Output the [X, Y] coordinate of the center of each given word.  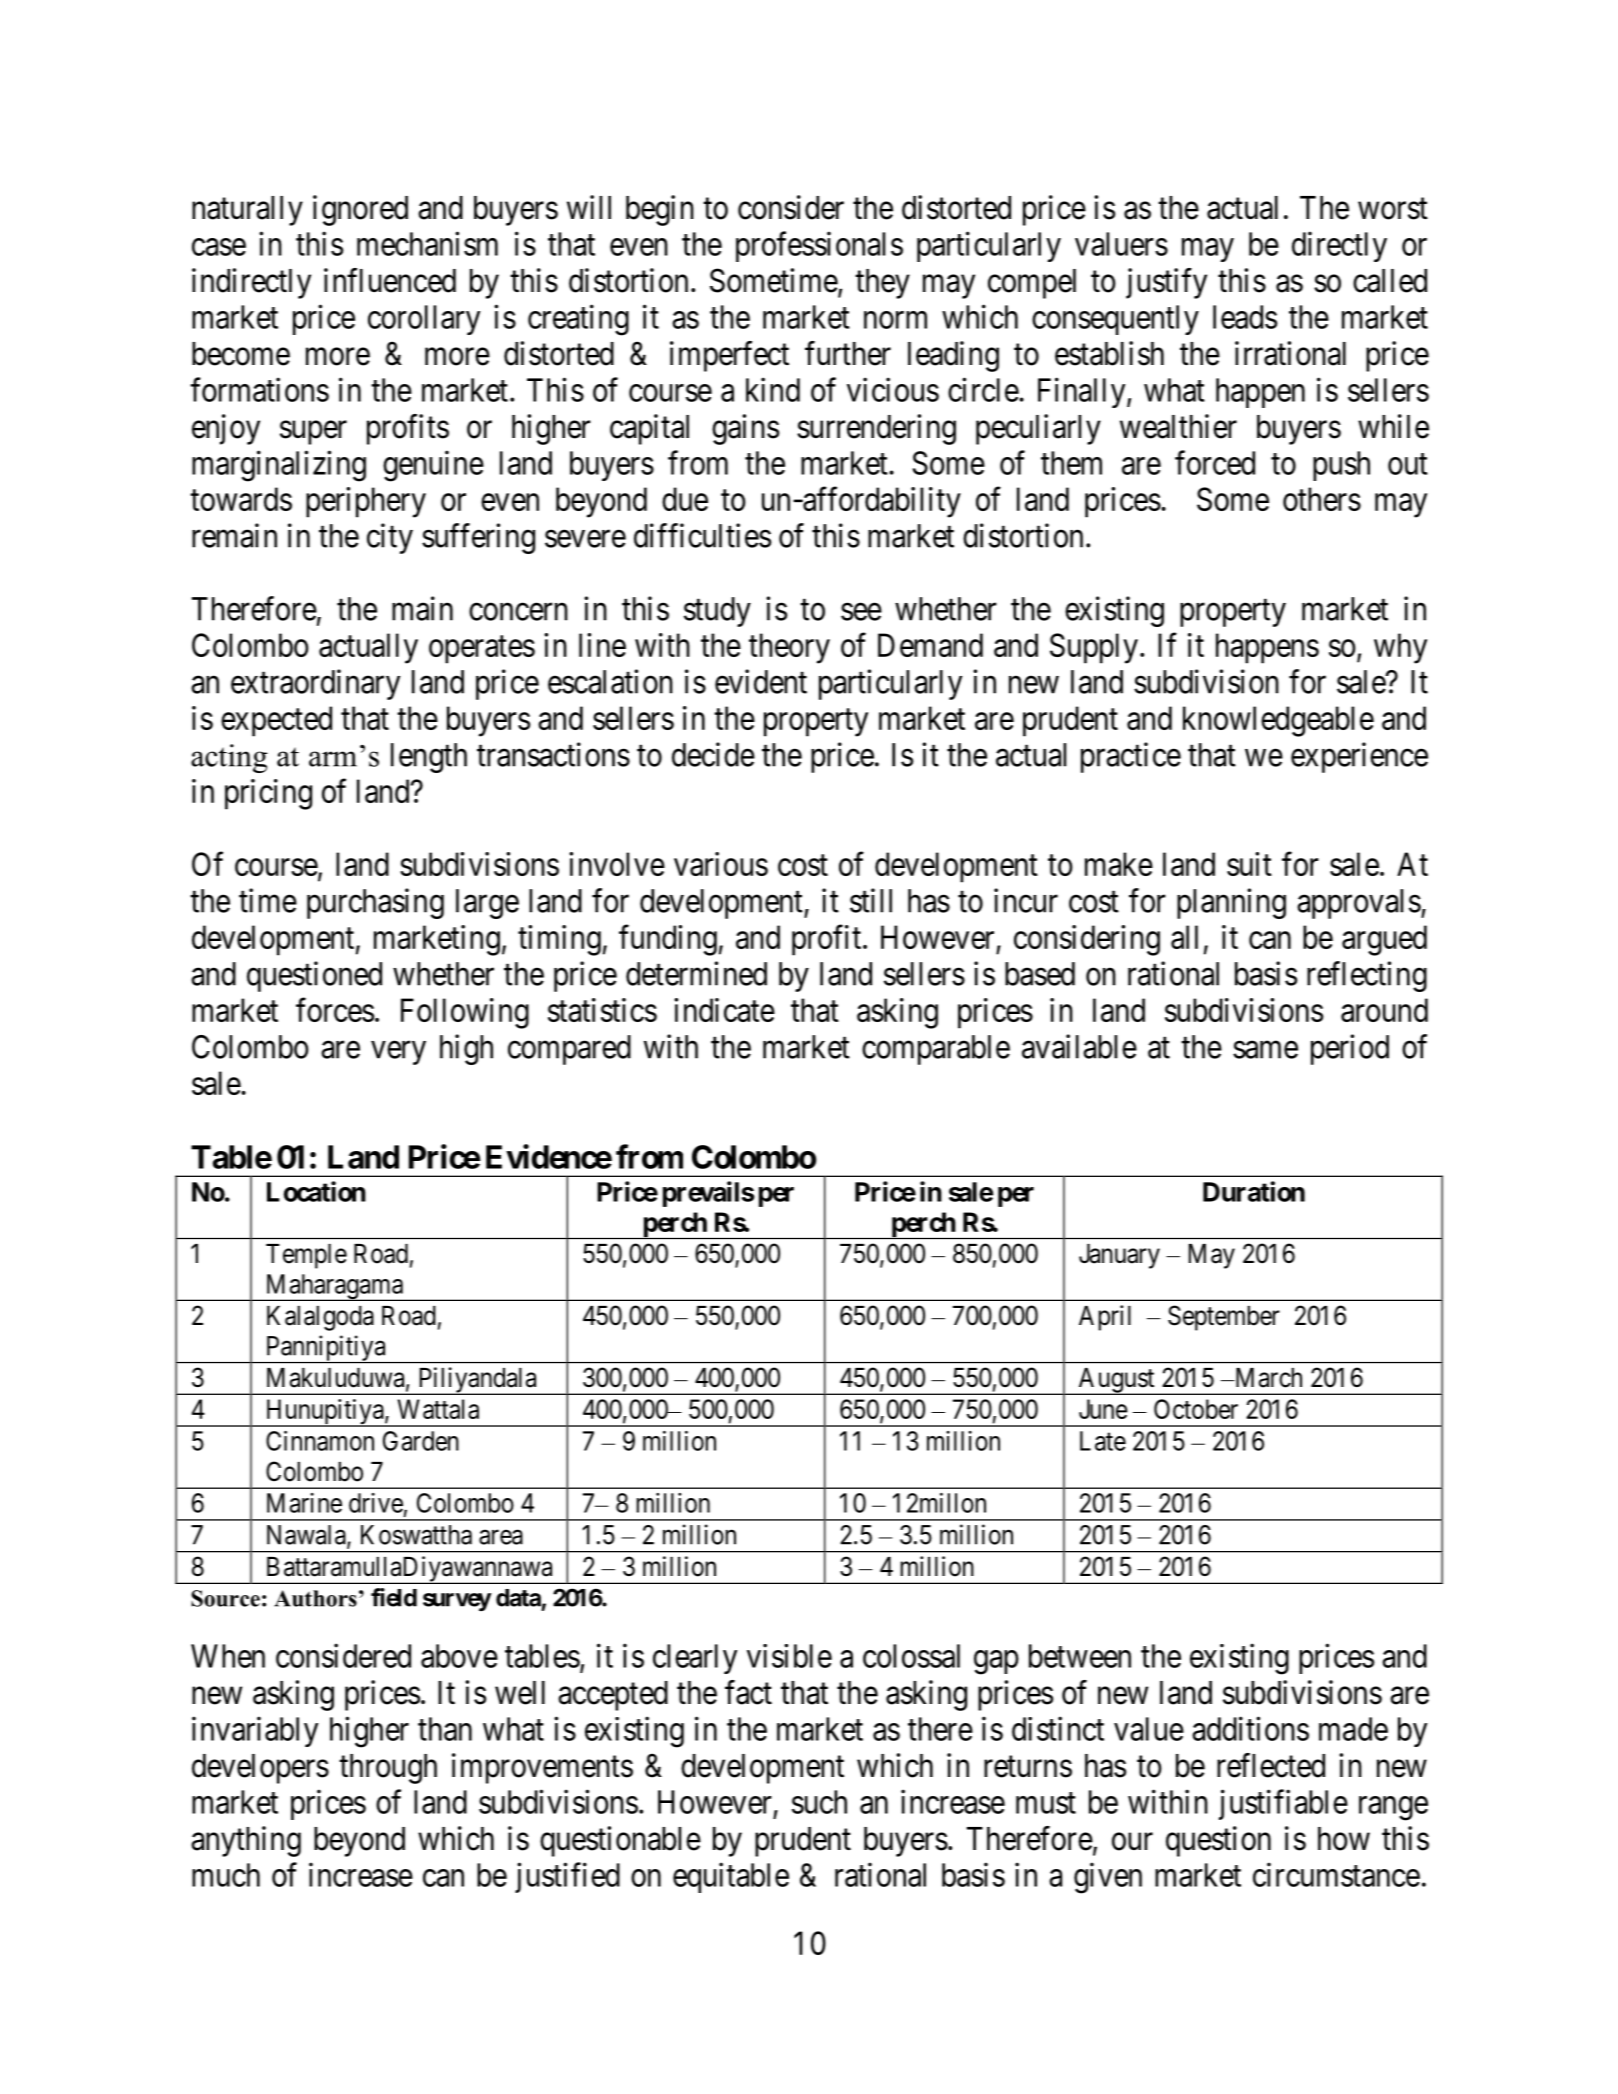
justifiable [1283, 1804]
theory [789, 648]
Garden [421, 1441]
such [819, 1802]
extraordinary [315, 684]
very [398, 1053]
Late [1103, 1441]
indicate [724, 1010]
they [882, 284]
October [1196, 1409]
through [388, 1769]
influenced [390, 280]
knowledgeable [1278, 721]
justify [1166, 283]
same [1265, 1050]
